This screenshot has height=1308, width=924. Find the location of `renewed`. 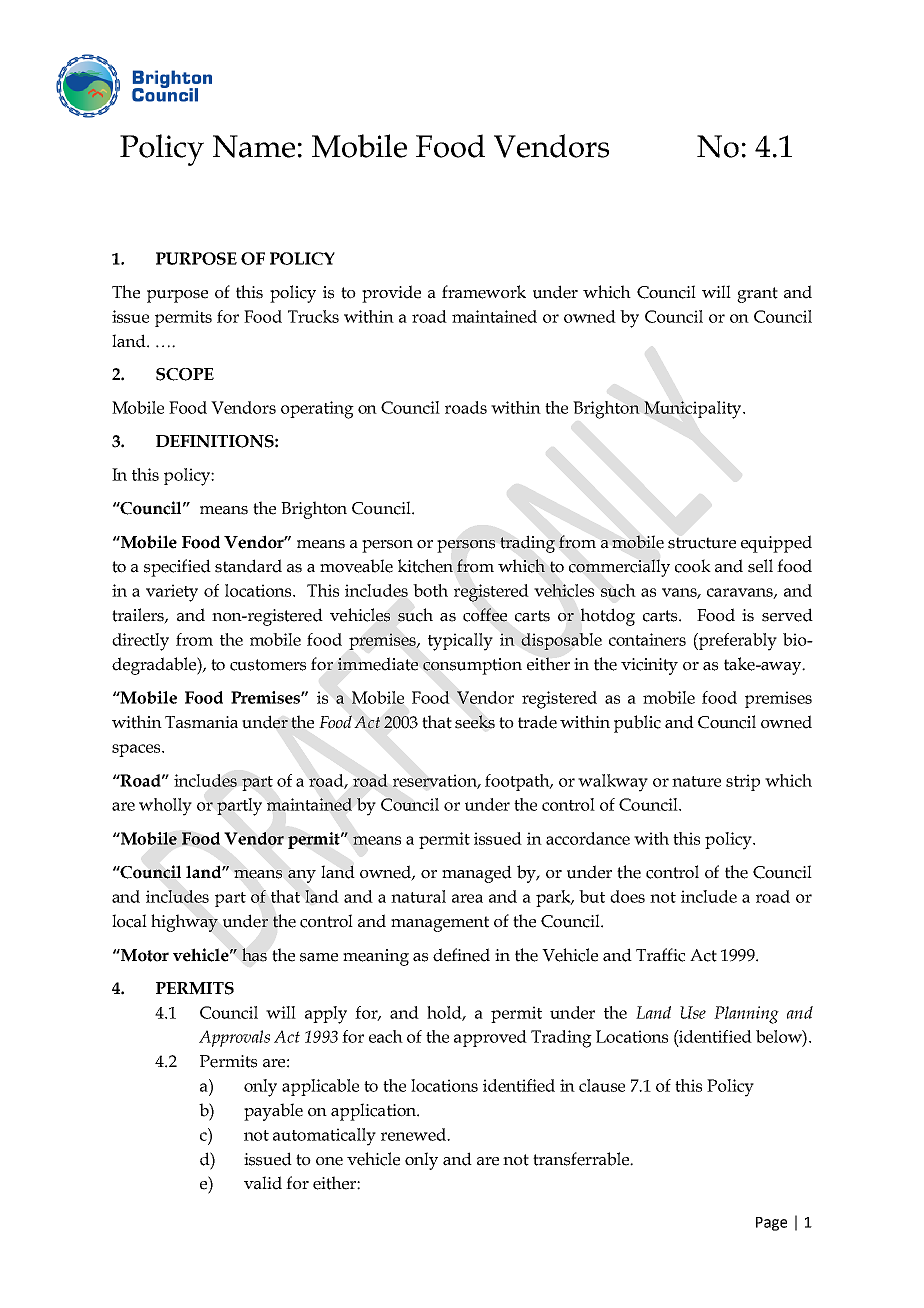

renewed is located at coordinates (414, 1134).
